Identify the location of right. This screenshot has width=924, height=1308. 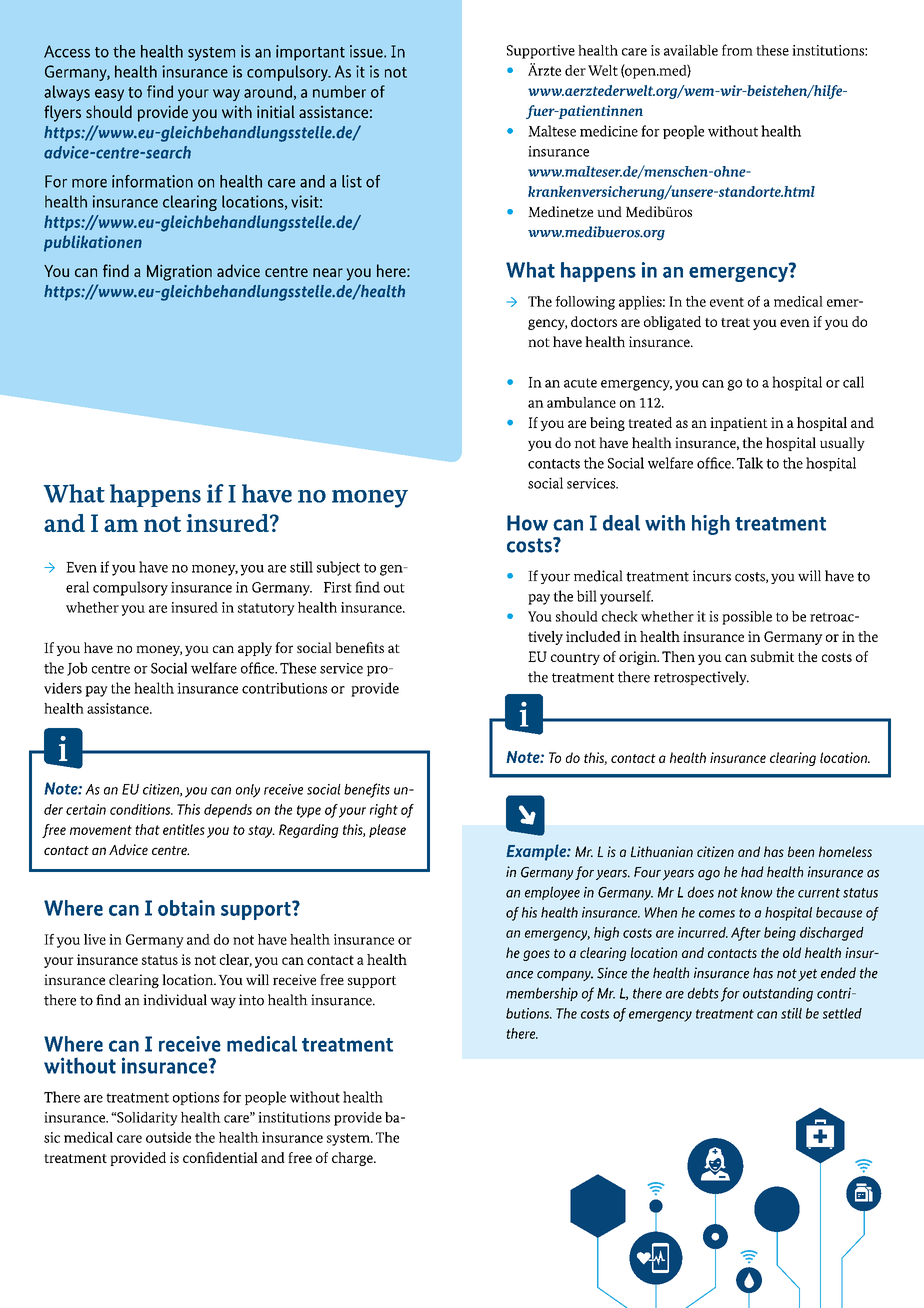
(384, 811).
